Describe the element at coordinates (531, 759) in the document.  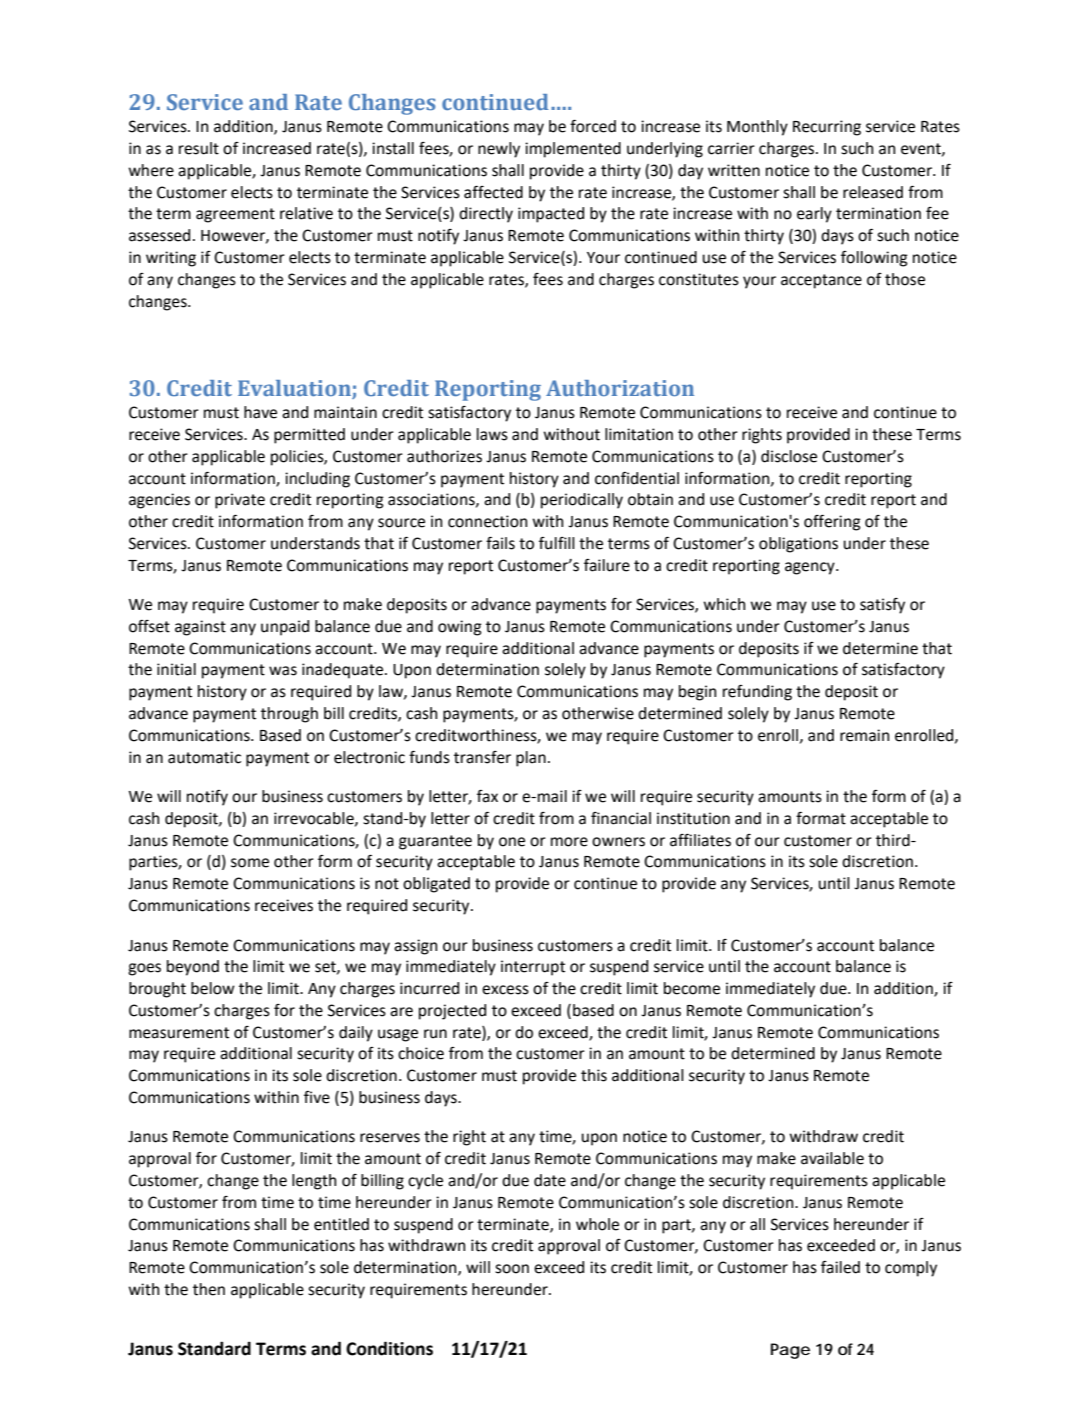
I see `plan` at that location.
